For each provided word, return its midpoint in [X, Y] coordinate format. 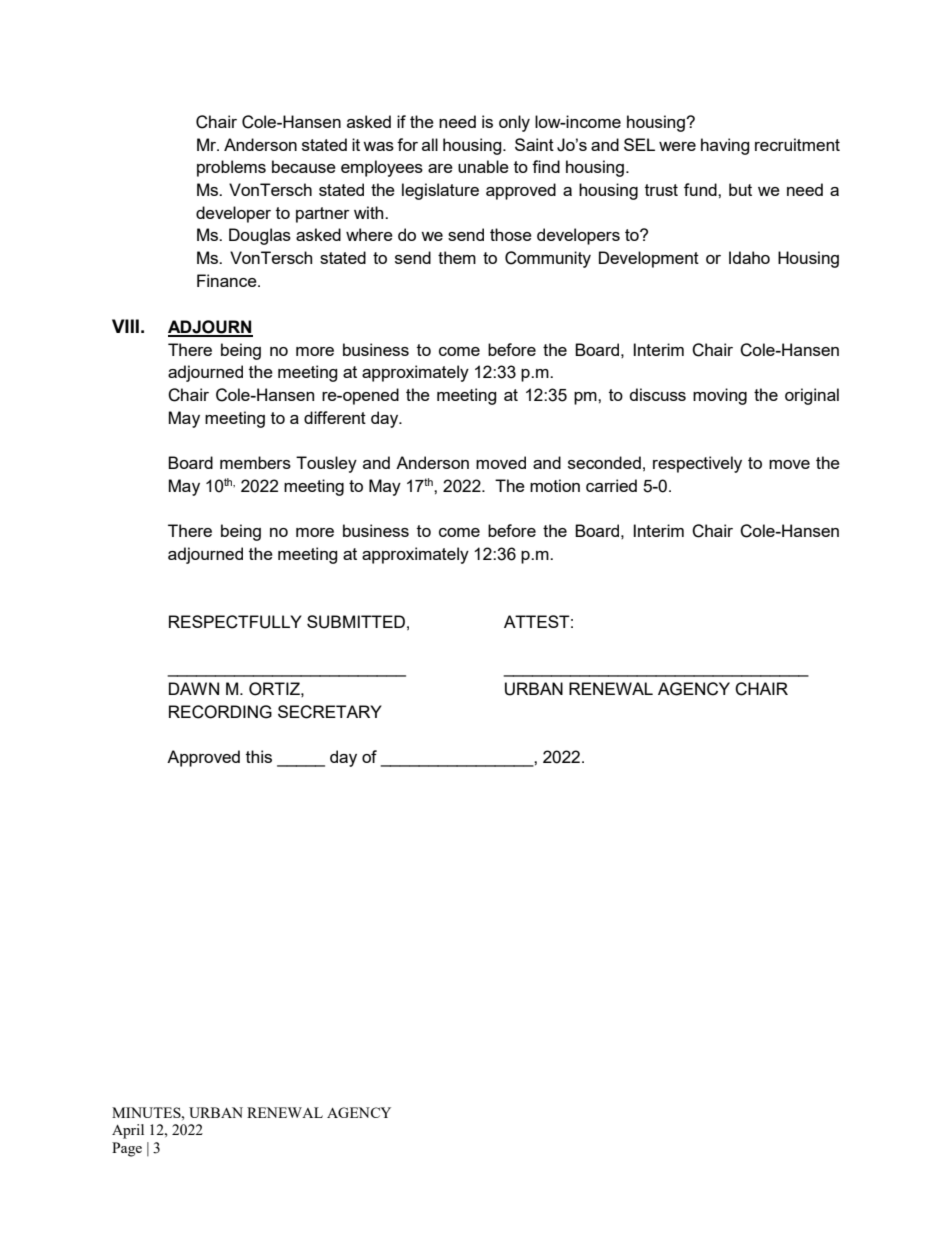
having [725, 146]
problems [231, 168]
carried [611, 485]
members [255, 462]
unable [483, 166]
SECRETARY [330, 712]
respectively [697, 464]
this [259, 756]
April [128, 1131]
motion [555, 485]
